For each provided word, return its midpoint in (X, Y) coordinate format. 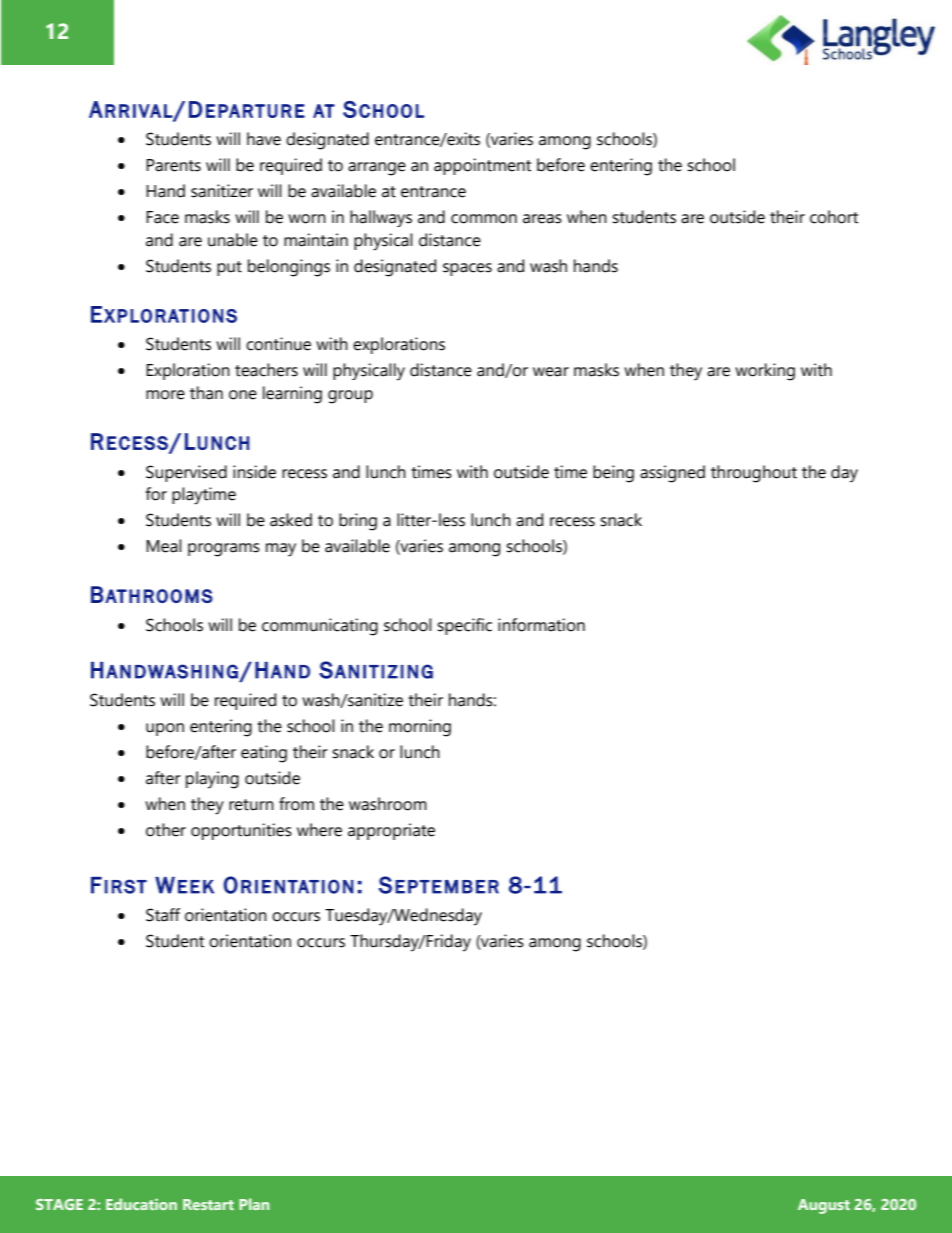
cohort (834, 217)
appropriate (391, 831)
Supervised (186, 473)
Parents (173, 165)
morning (420, 728)
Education (141, 1204)
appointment (482, 166)
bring (358, 522)
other (166, 830)
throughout (754, 474)
